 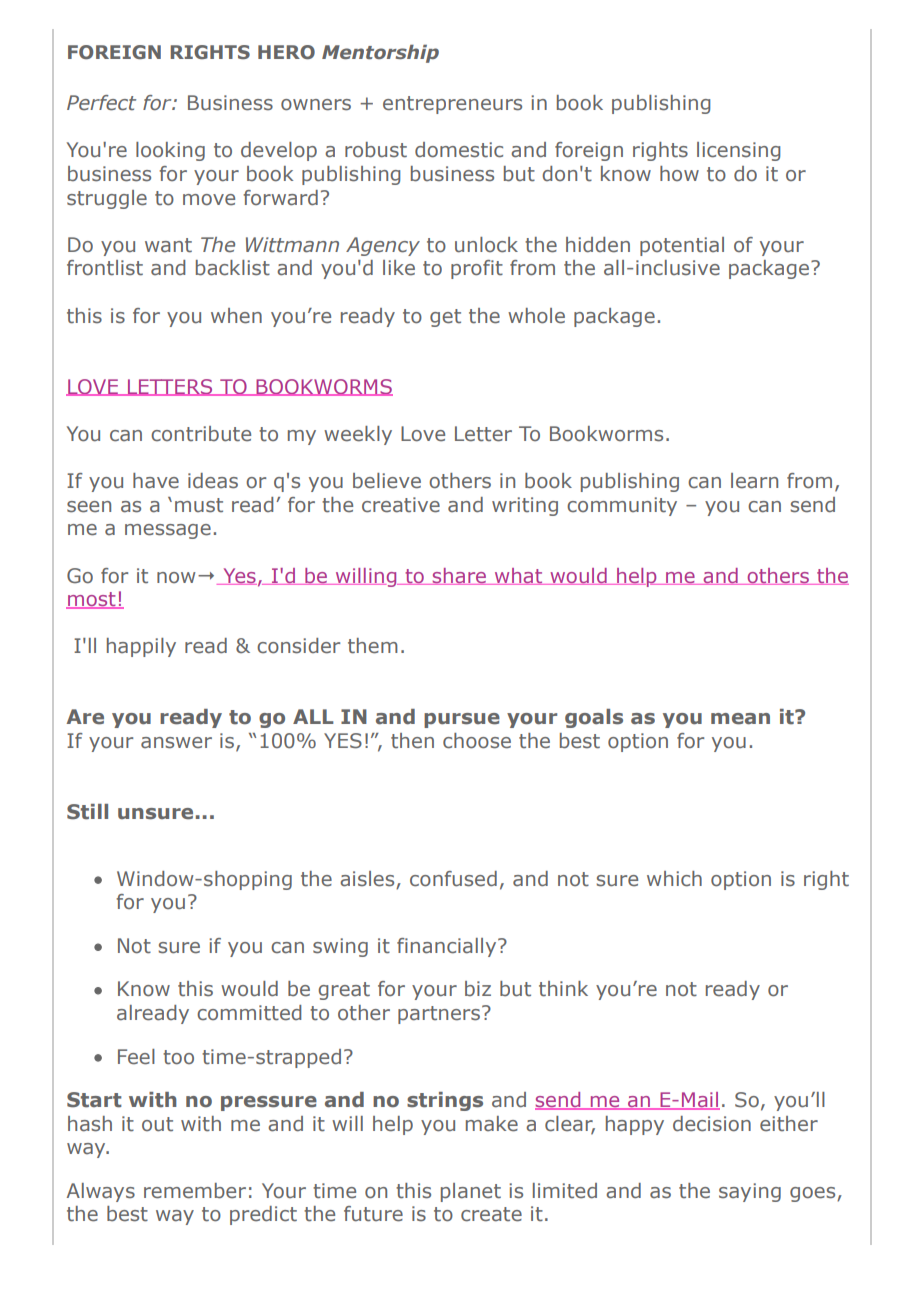 What do you see at coordinates (740, 719) in the screenshot?
I see `mean` at bounding box center [740, 719].
